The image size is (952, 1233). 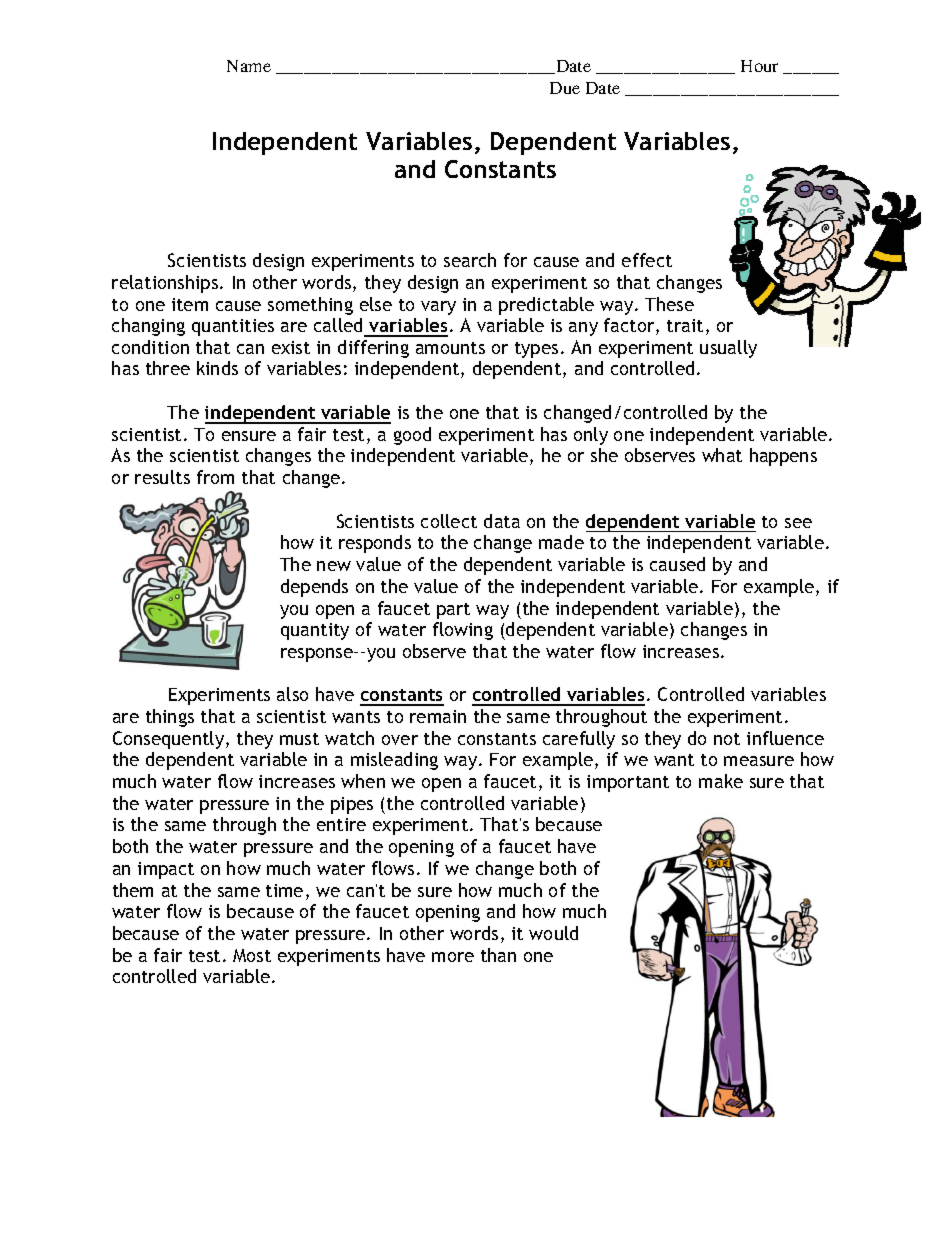 I want to click on usually, so click(x=728, y=349).
